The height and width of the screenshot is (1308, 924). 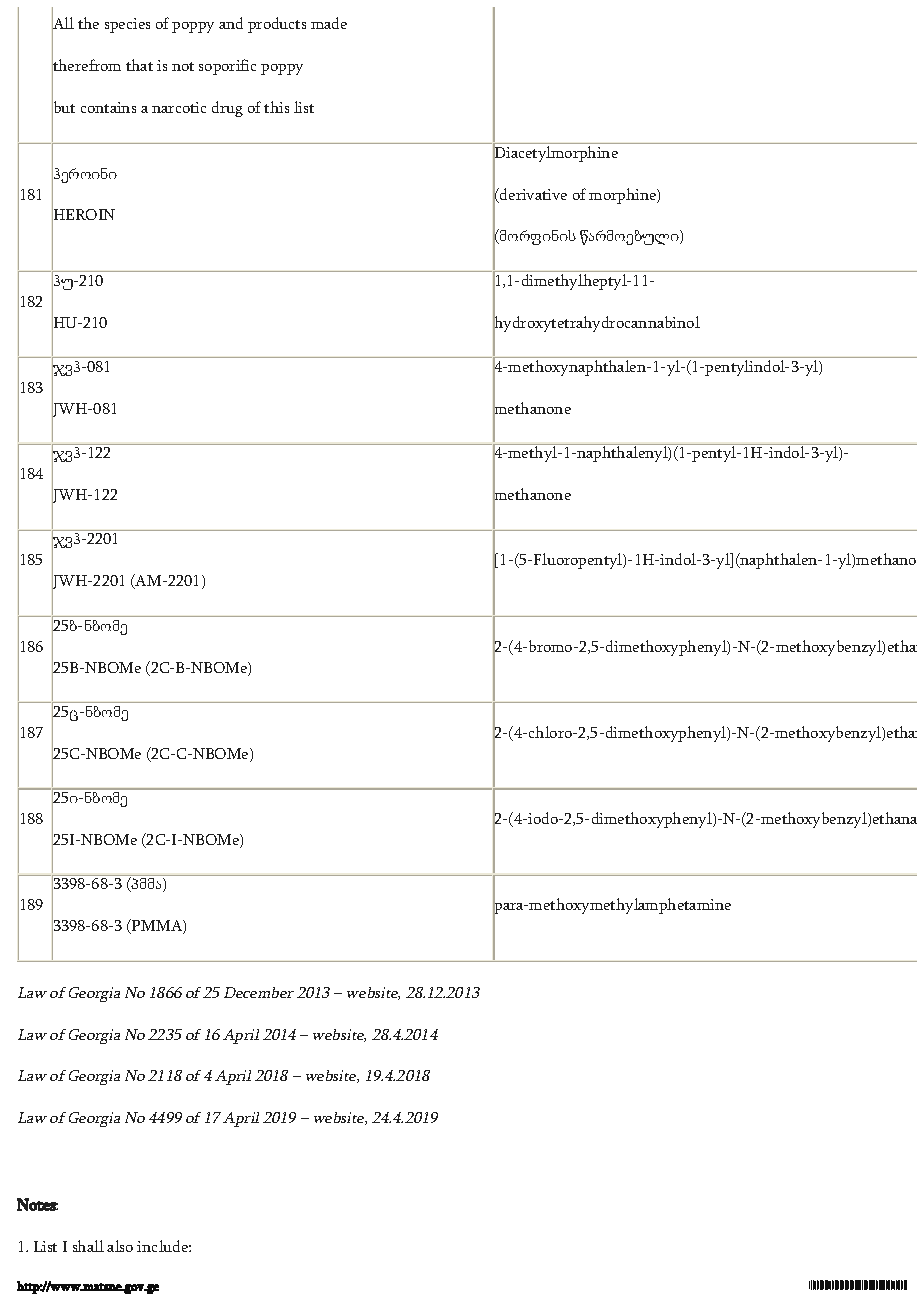 What do you see at coordinates (277, 25) in the screenshot?
I see `products` at bounding box center [277, 25].
